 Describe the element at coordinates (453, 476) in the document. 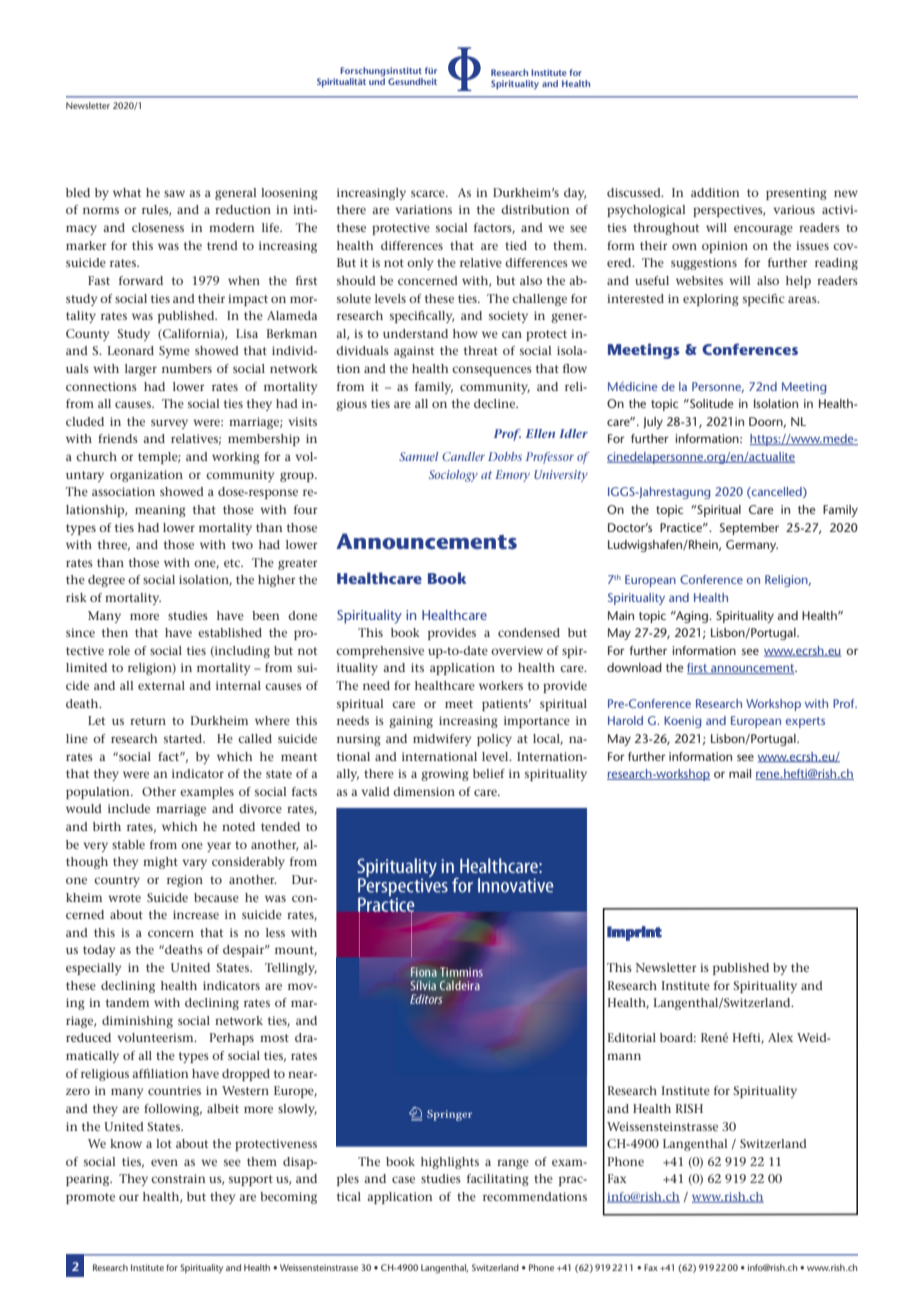

I see `Sociology` at that location.
